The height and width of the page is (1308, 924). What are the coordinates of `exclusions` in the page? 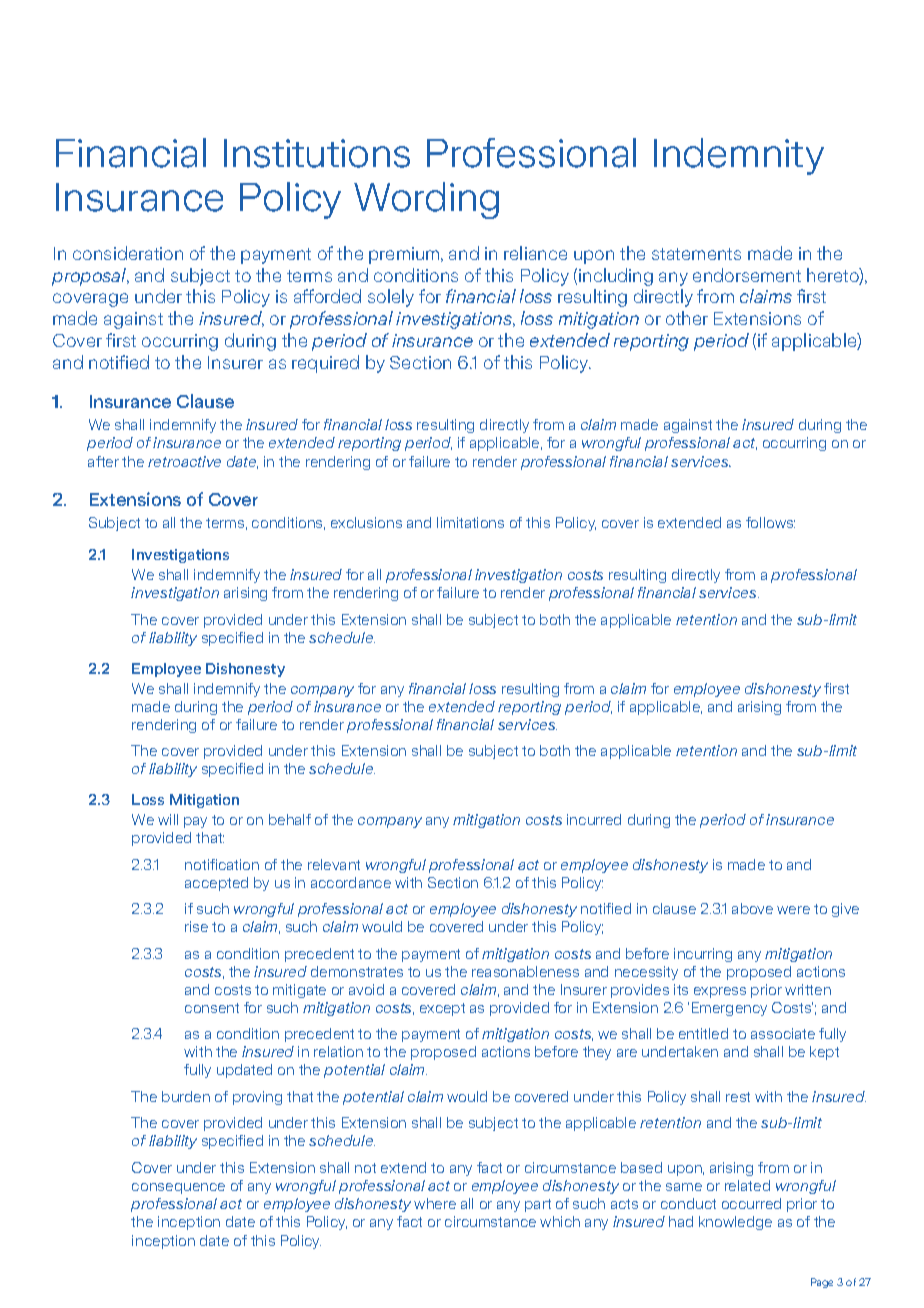 It's located at (366, 522).
